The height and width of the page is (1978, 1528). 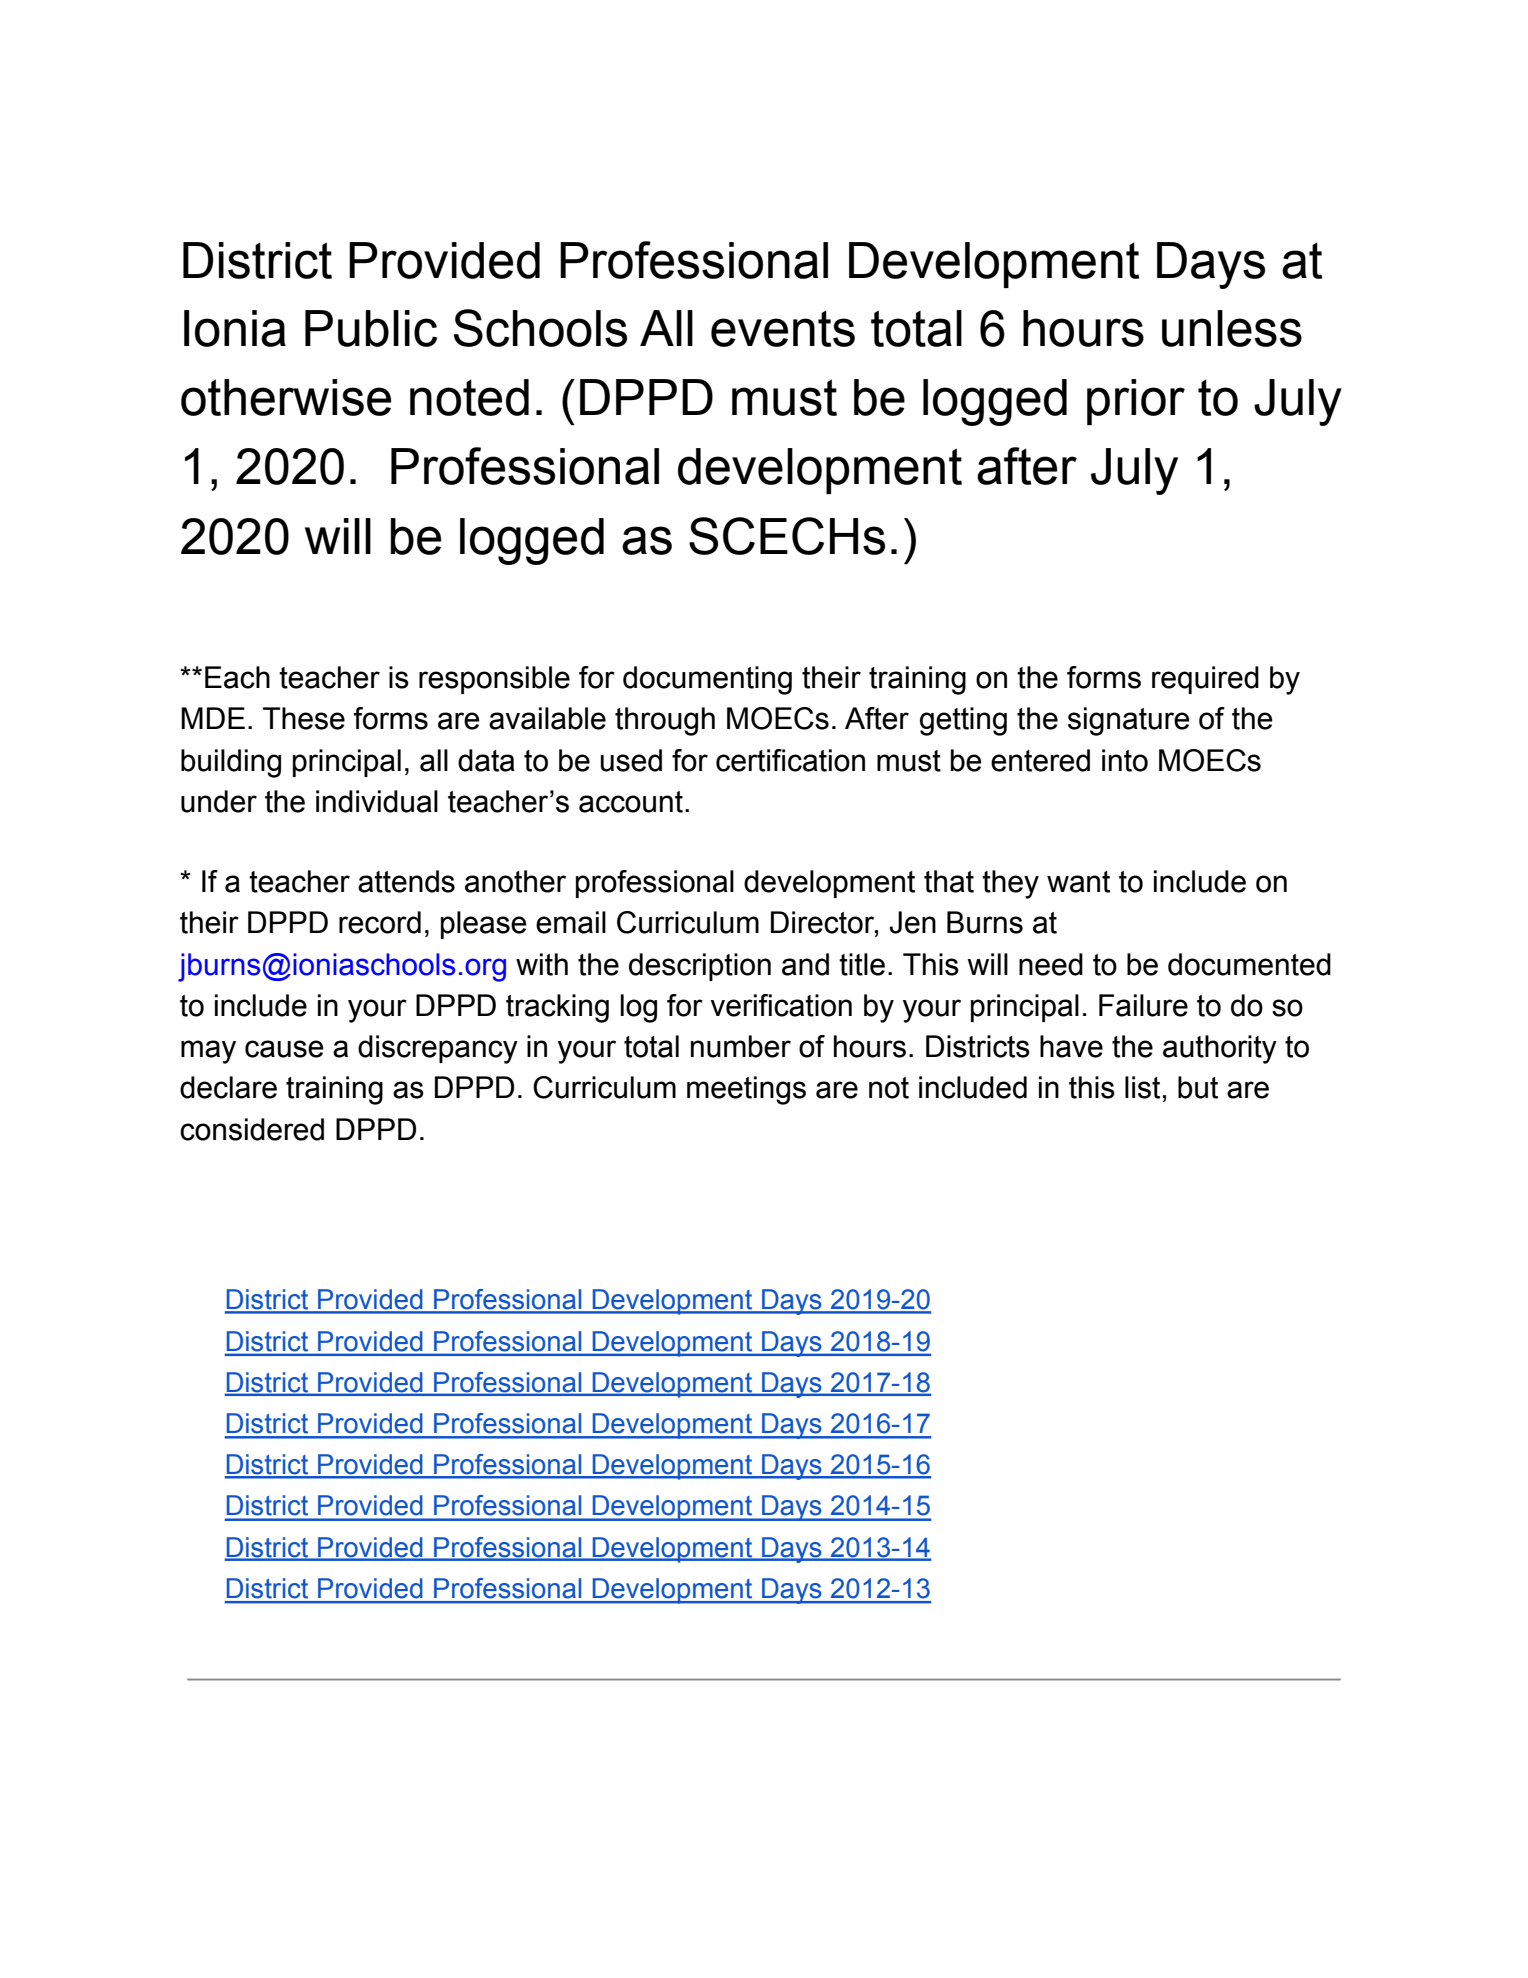 What do you see at coordinates (494, 680) in the page?
I see `responsible` at bounding box center [494, 680].
